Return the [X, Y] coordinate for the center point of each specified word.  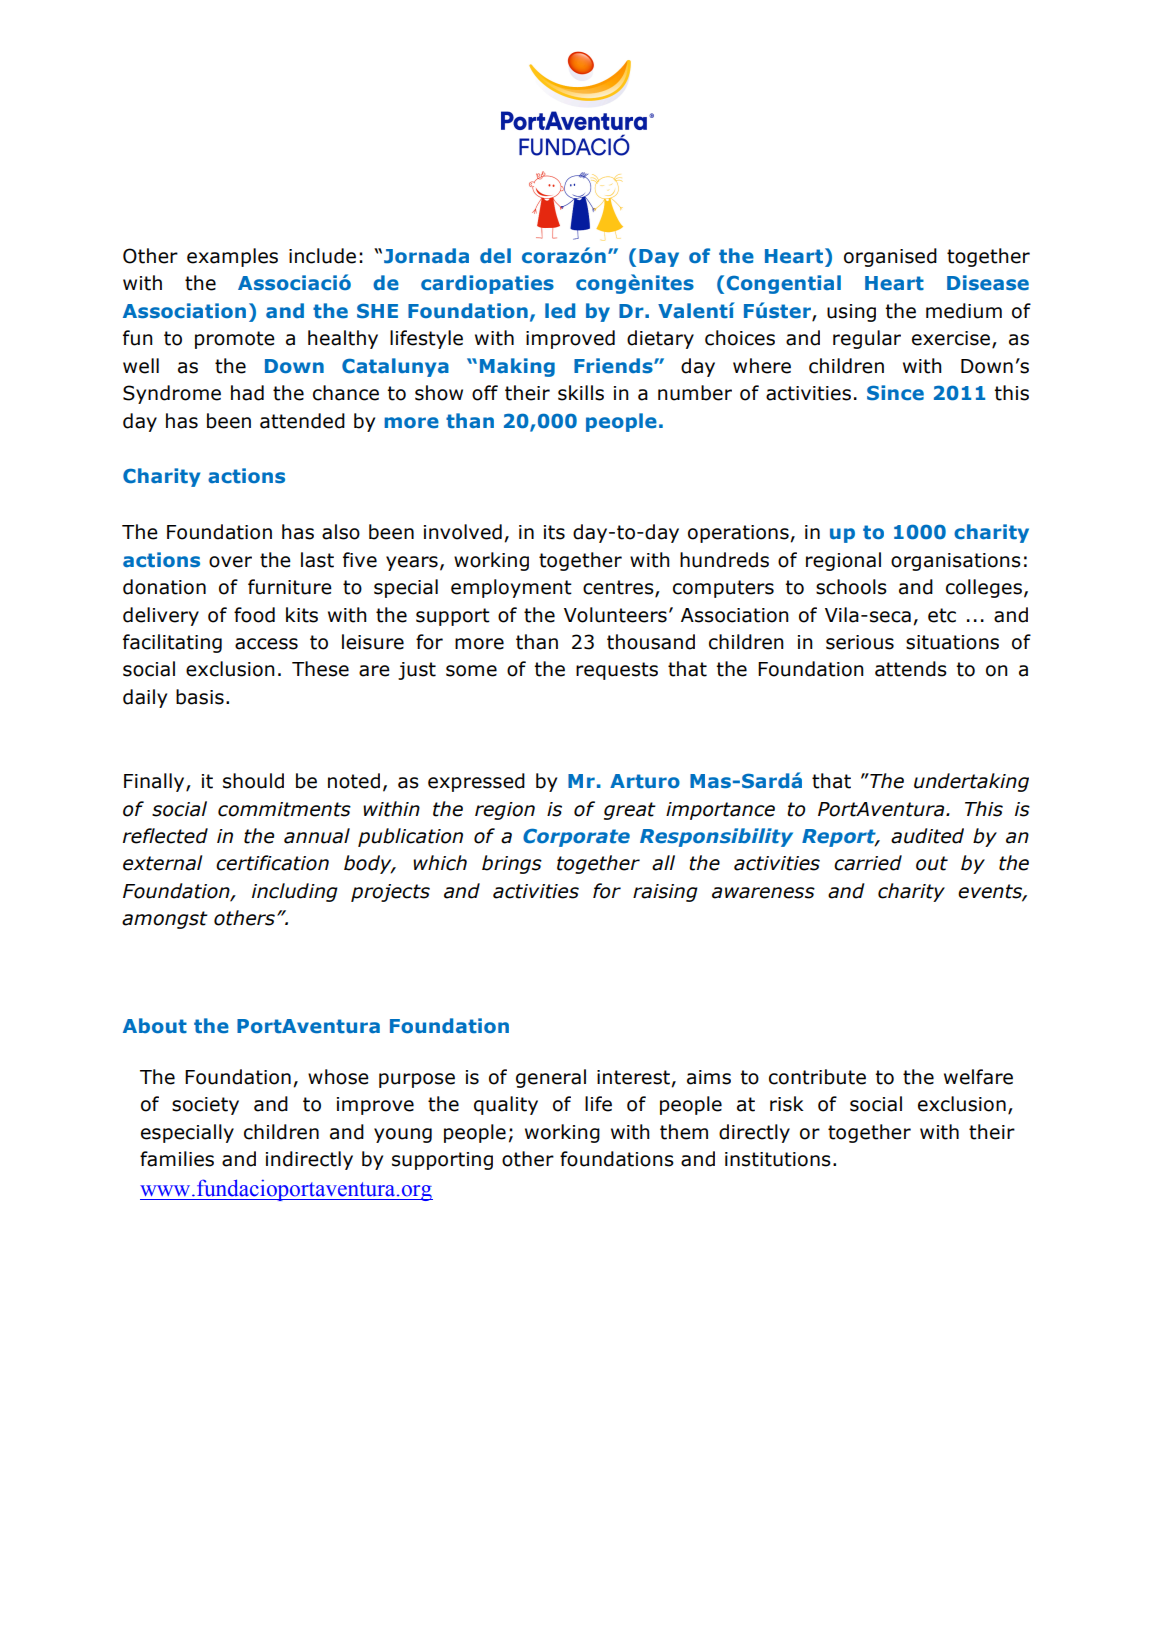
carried [868, 863]
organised [890, 257]
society [205, 1106]
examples [232, 257]
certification [272, 863]
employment [511, 588]
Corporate [576, 837]
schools [851, 587]
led [560, 311]
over [230, 562]
